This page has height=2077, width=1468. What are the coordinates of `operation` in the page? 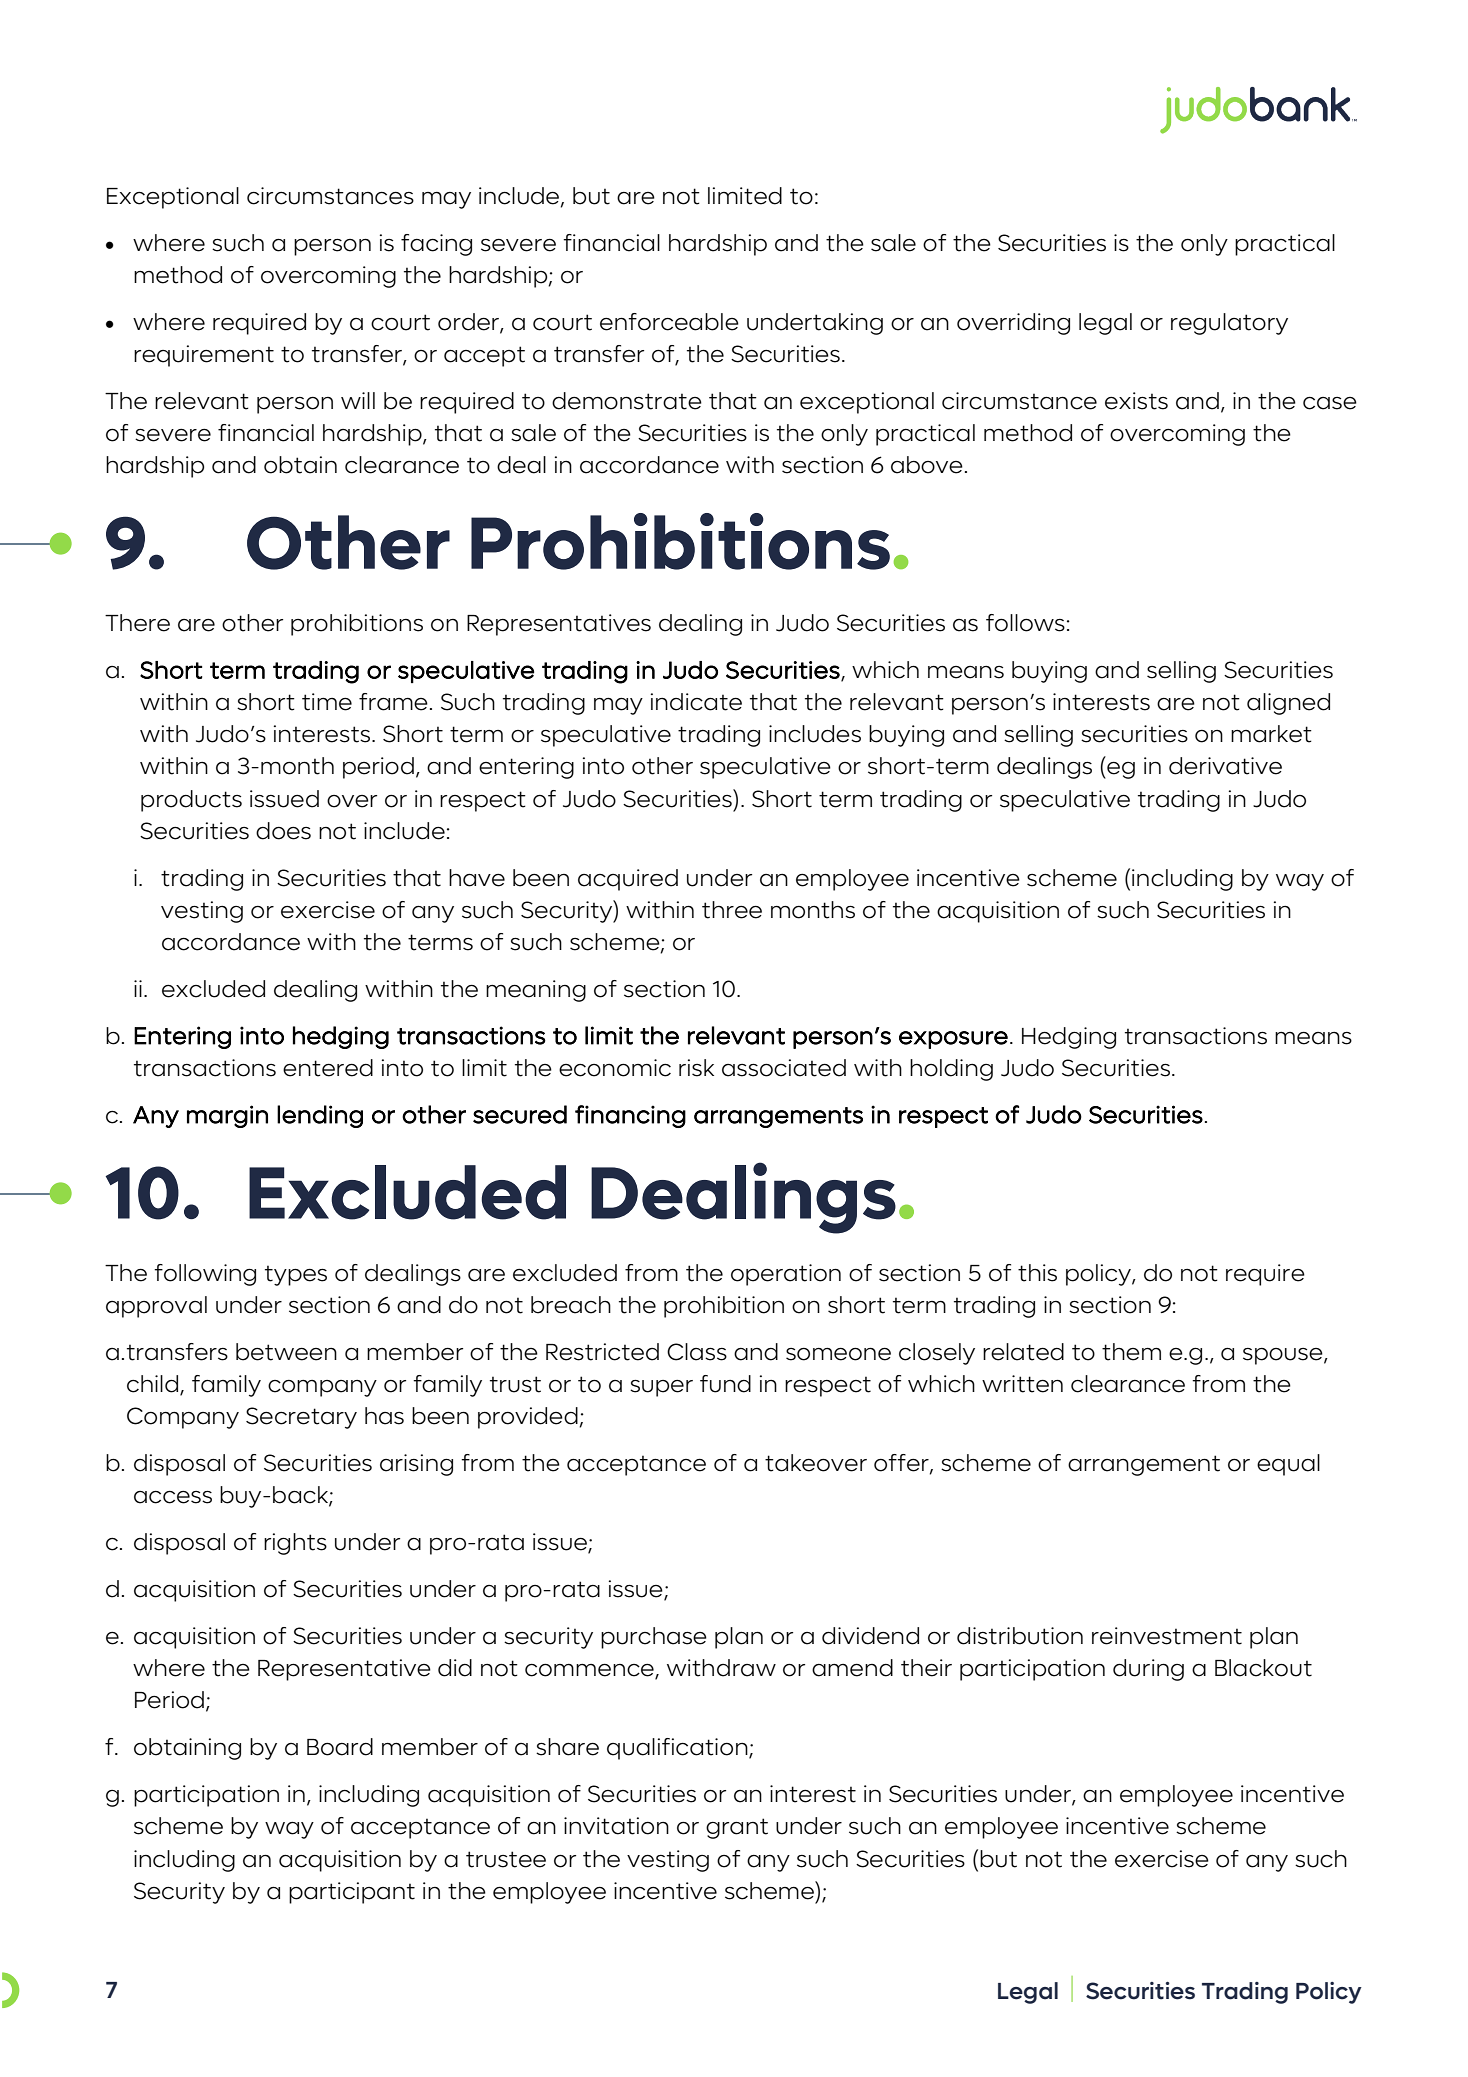 It's located at (786, 1275).
